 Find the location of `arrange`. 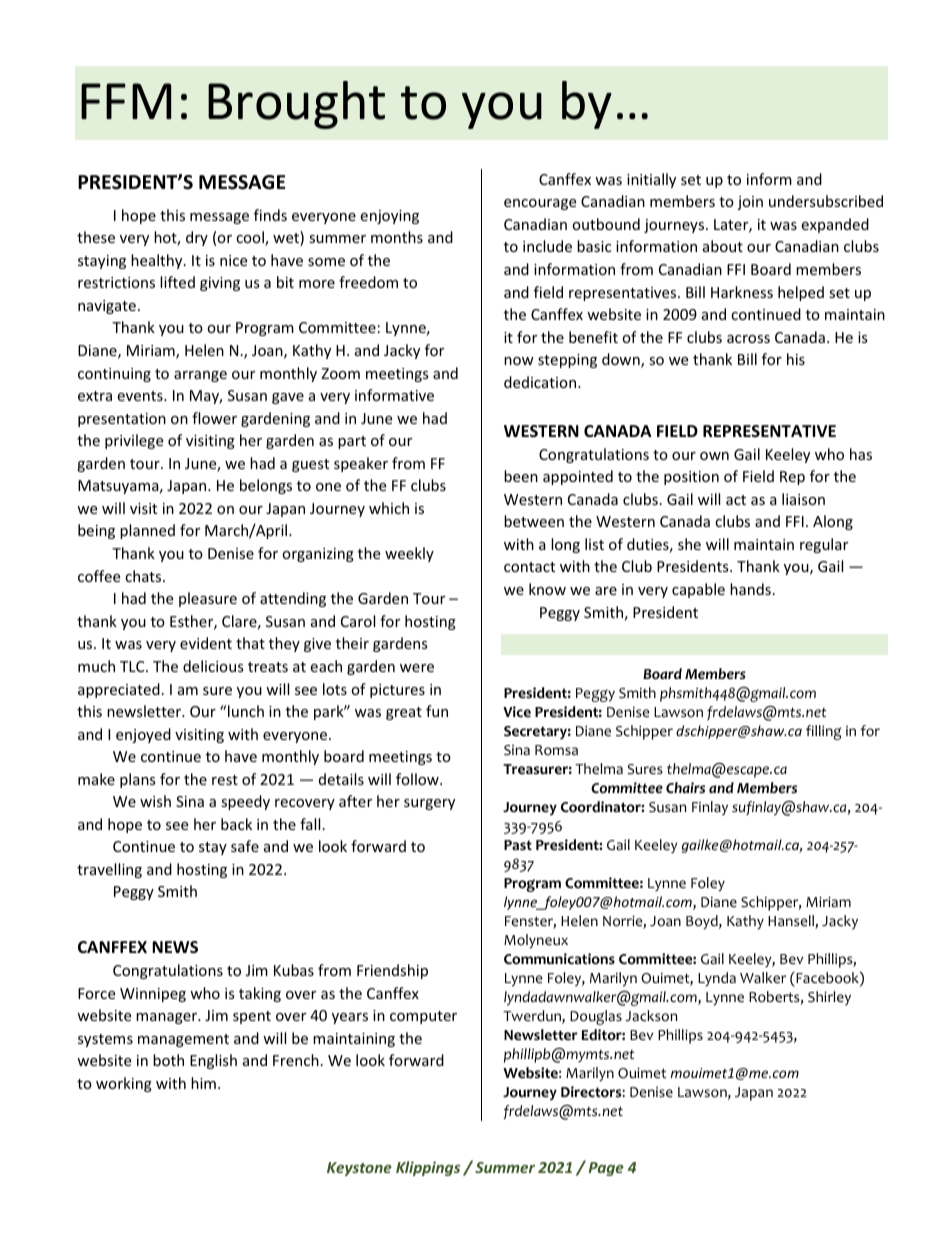

arrange is located at coordinates (200, 376).
